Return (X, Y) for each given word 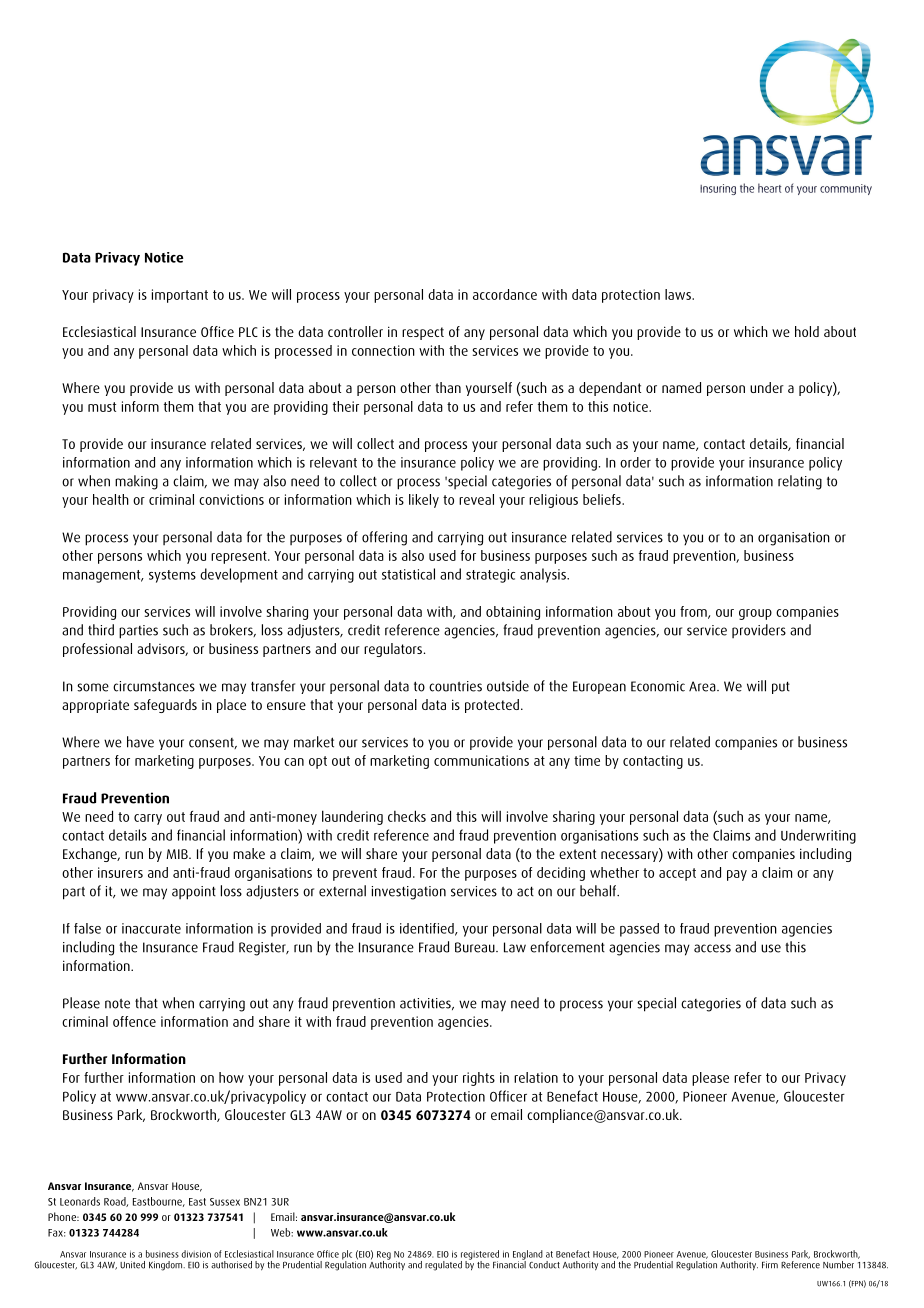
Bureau (476, 947)
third (101, 630)
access (712, 948)
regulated (443, 1266)
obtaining (513, 613)
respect (423, 333)
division (196, 1254)
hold (807, 331)
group (755, 614)
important (180, 296)
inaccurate (151, 928)
